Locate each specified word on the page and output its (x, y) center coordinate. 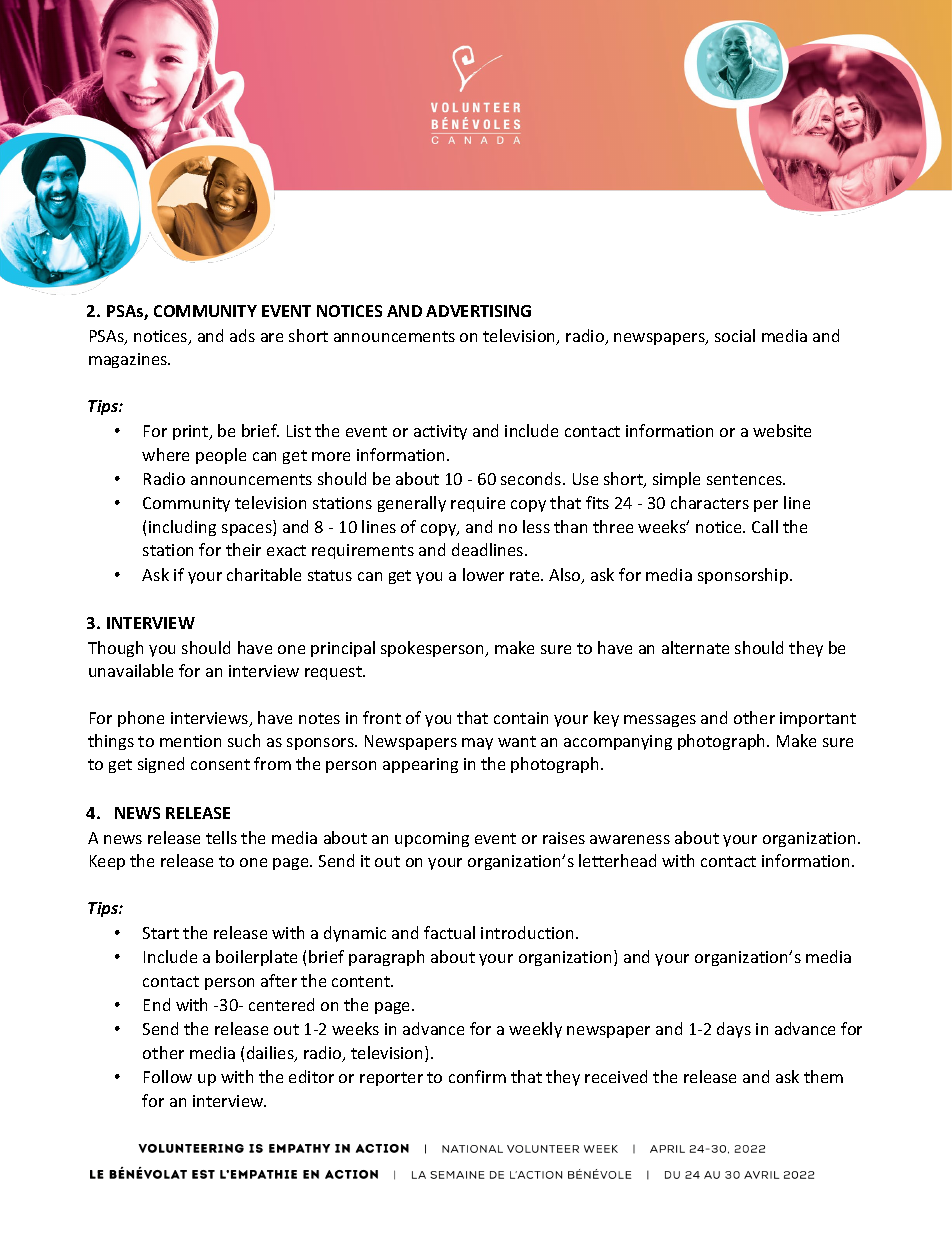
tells (221, 837)
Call (765, 526)
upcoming (432, 839)
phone (141, 719)
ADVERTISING (478, 311)
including (182, 528)
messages (660, 721)
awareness (630, 839)
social (735, 335)
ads (242, 335)
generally (412, 504)
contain (521, 718)
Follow (168, 1076)
